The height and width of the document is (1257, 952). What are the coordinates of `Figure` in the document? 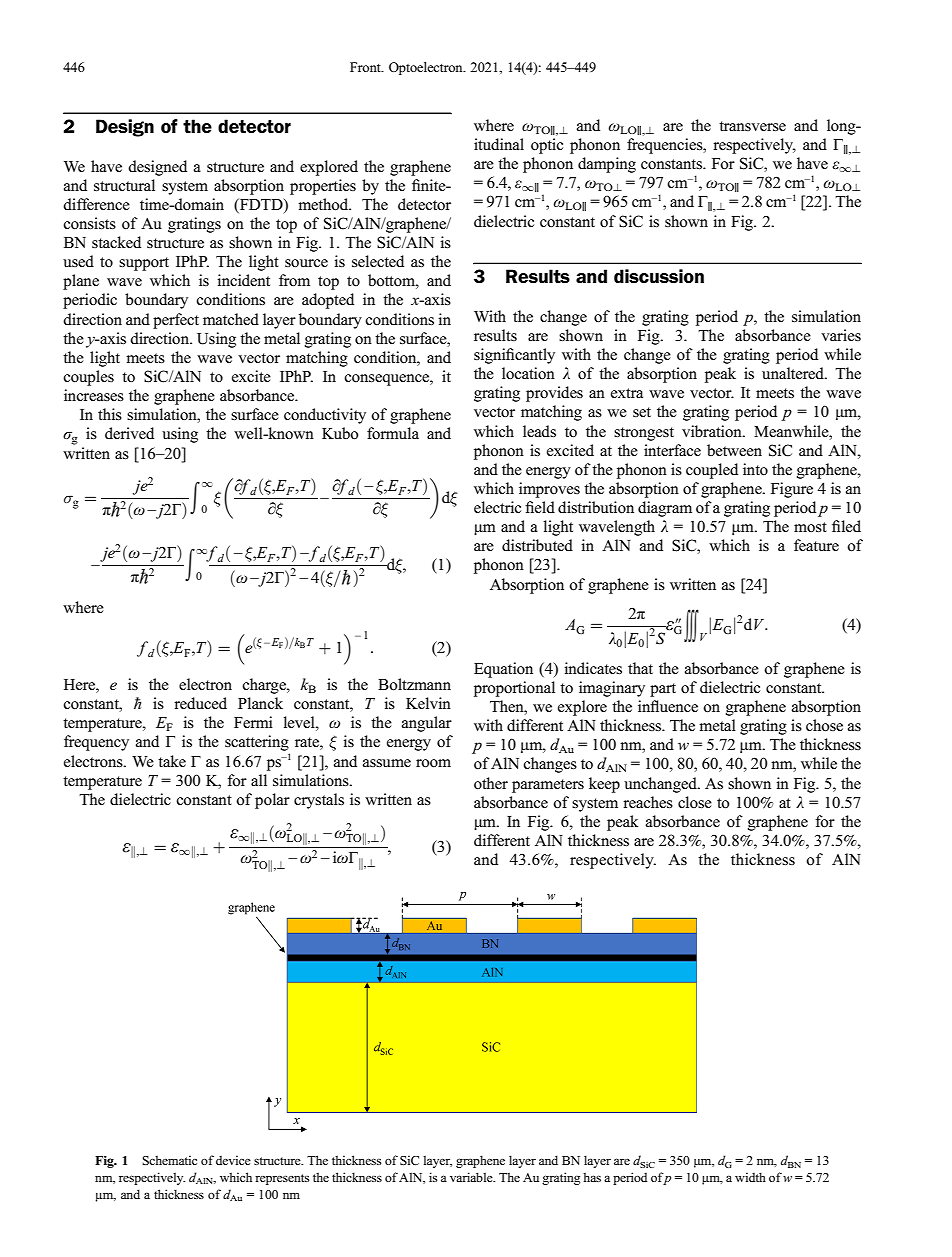 It's located at (792, 490).
